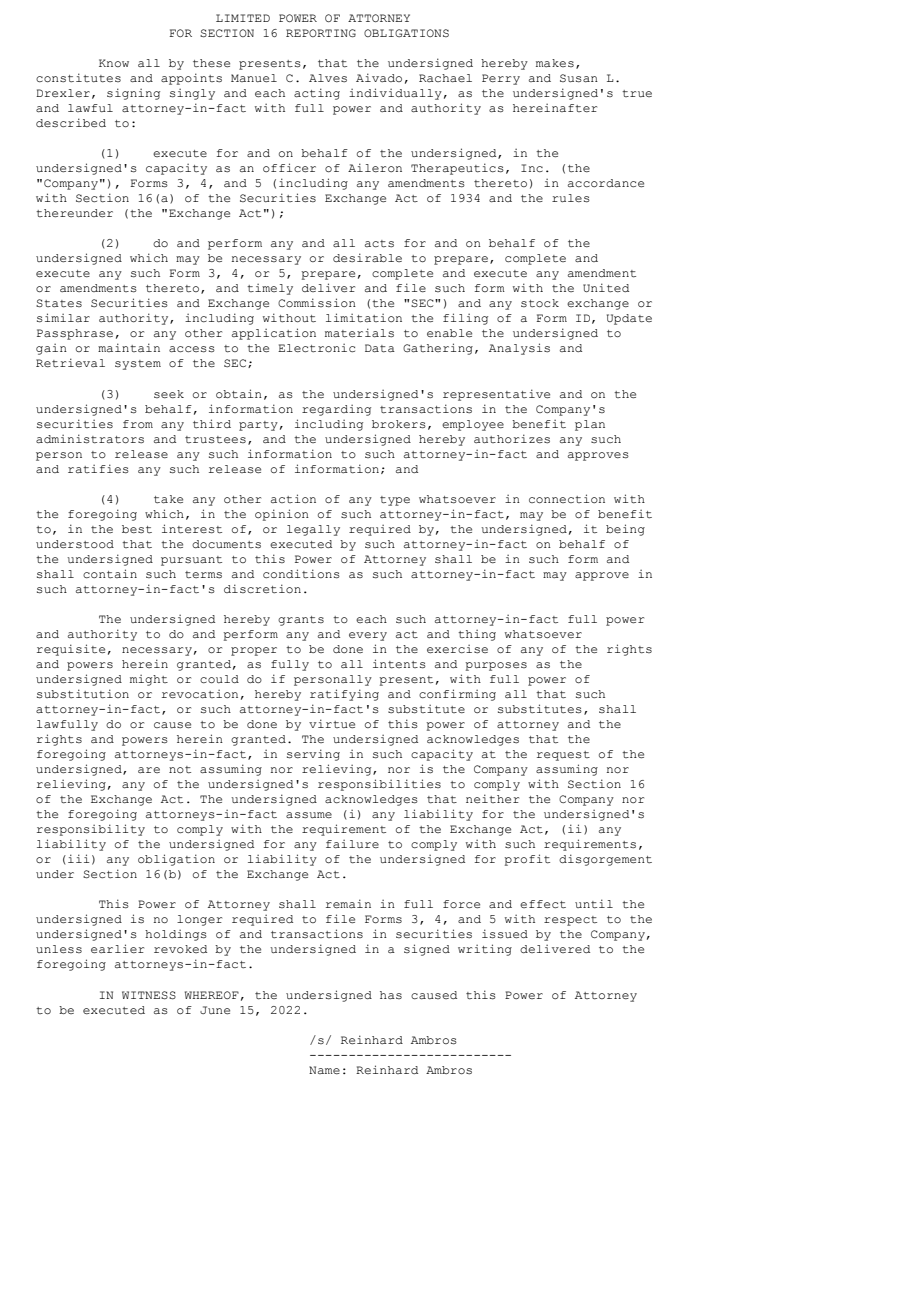  I want to click on best, so click(137, 529).
